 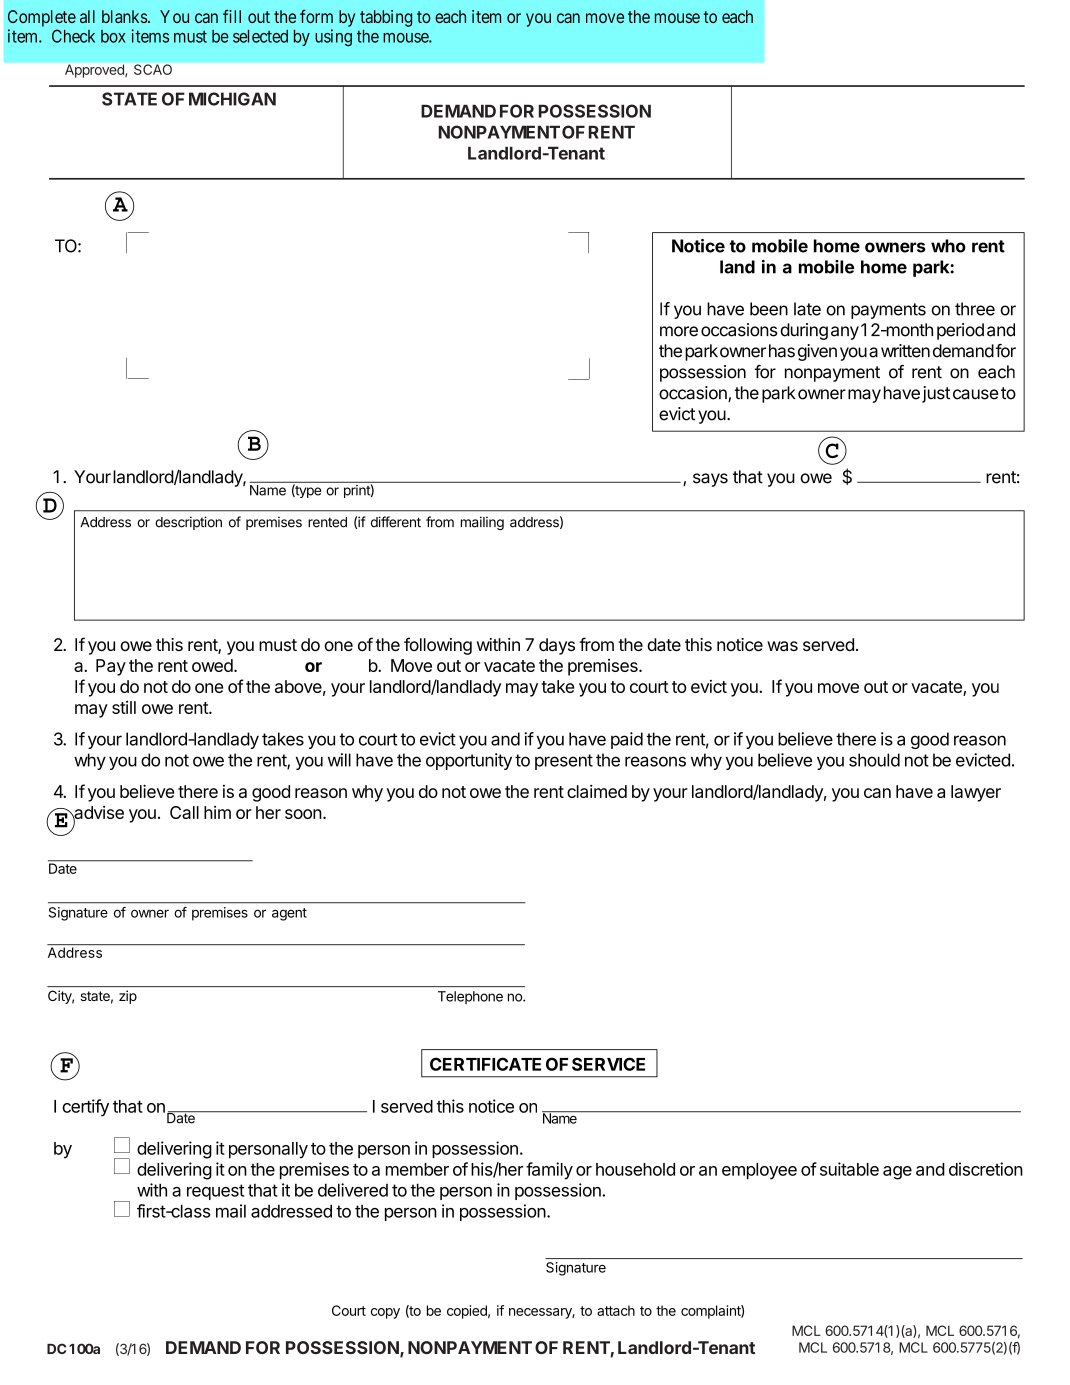 I want to click on who, so click(x=948, y=246).
